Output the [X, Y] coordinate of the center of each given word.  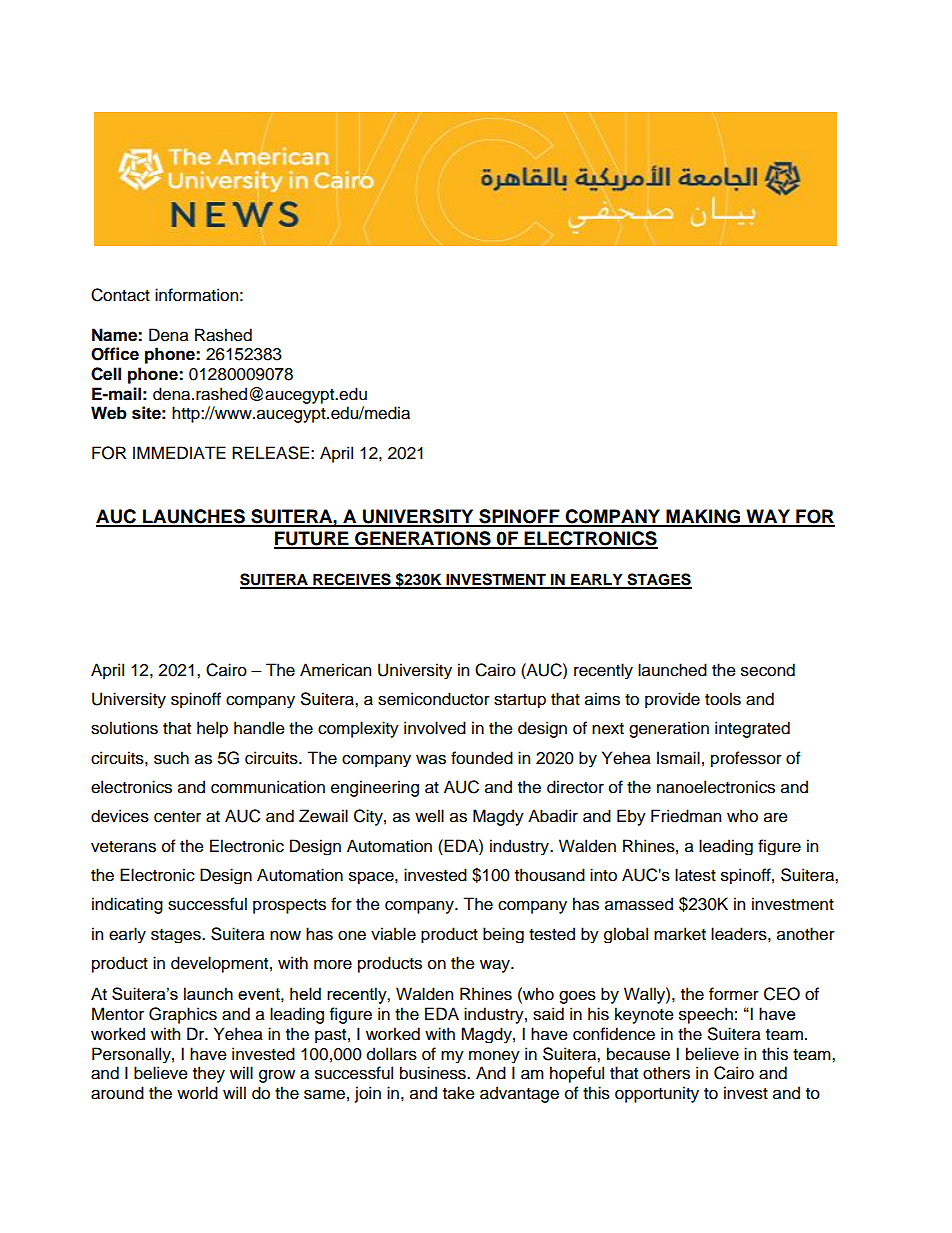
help [212, 729]
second [768, 670]
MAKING [703, 517]
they [209, 1074]
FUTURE [312, 539]
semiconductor [434, 699]
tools [723, 699]
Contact [120, 295]
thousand [550, 875]
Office [115, 354]
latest [695, 875]
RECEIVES [352, 580]
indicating [127, 905]
